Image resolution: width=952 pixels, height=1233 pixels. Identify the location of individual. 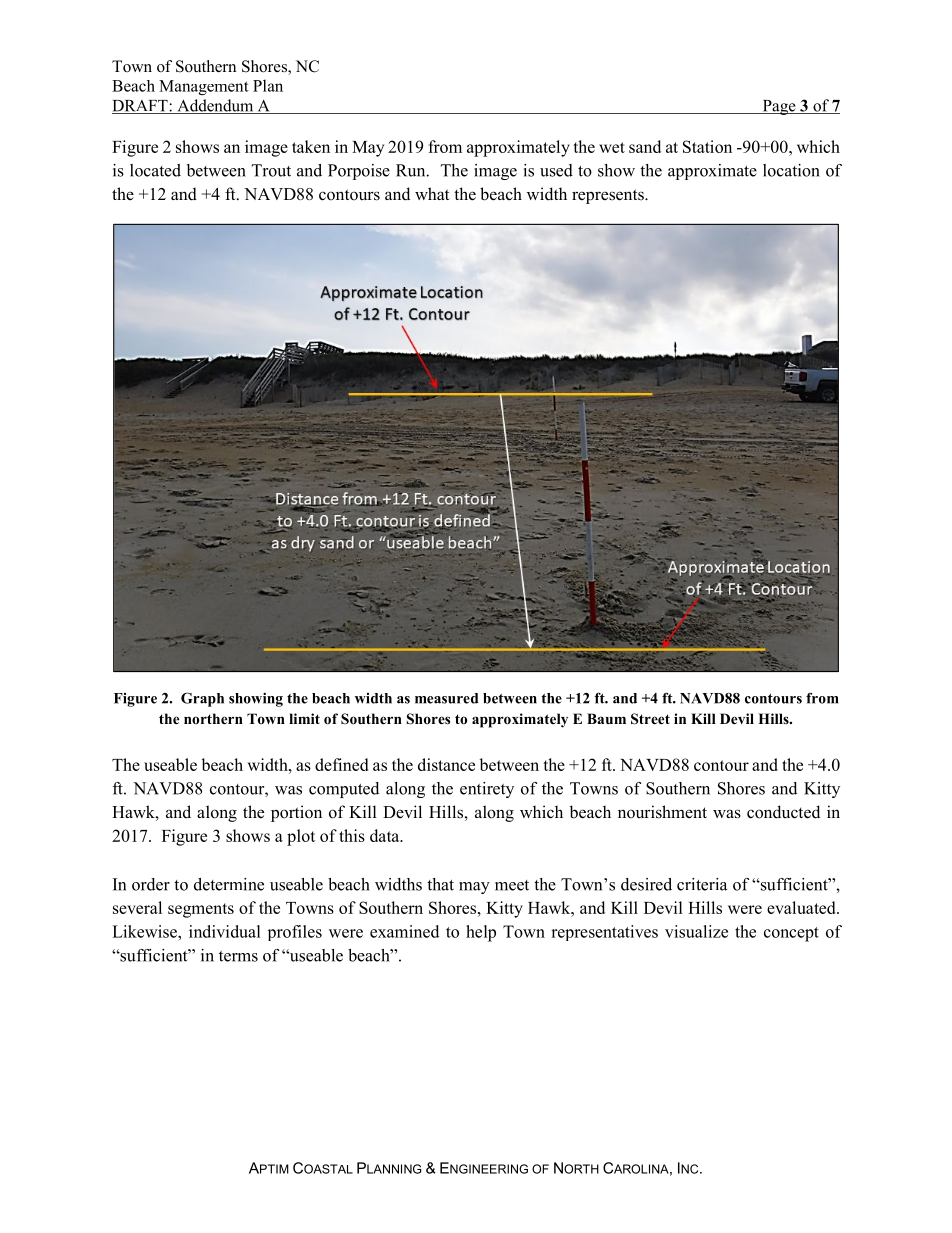
(225, 931).
